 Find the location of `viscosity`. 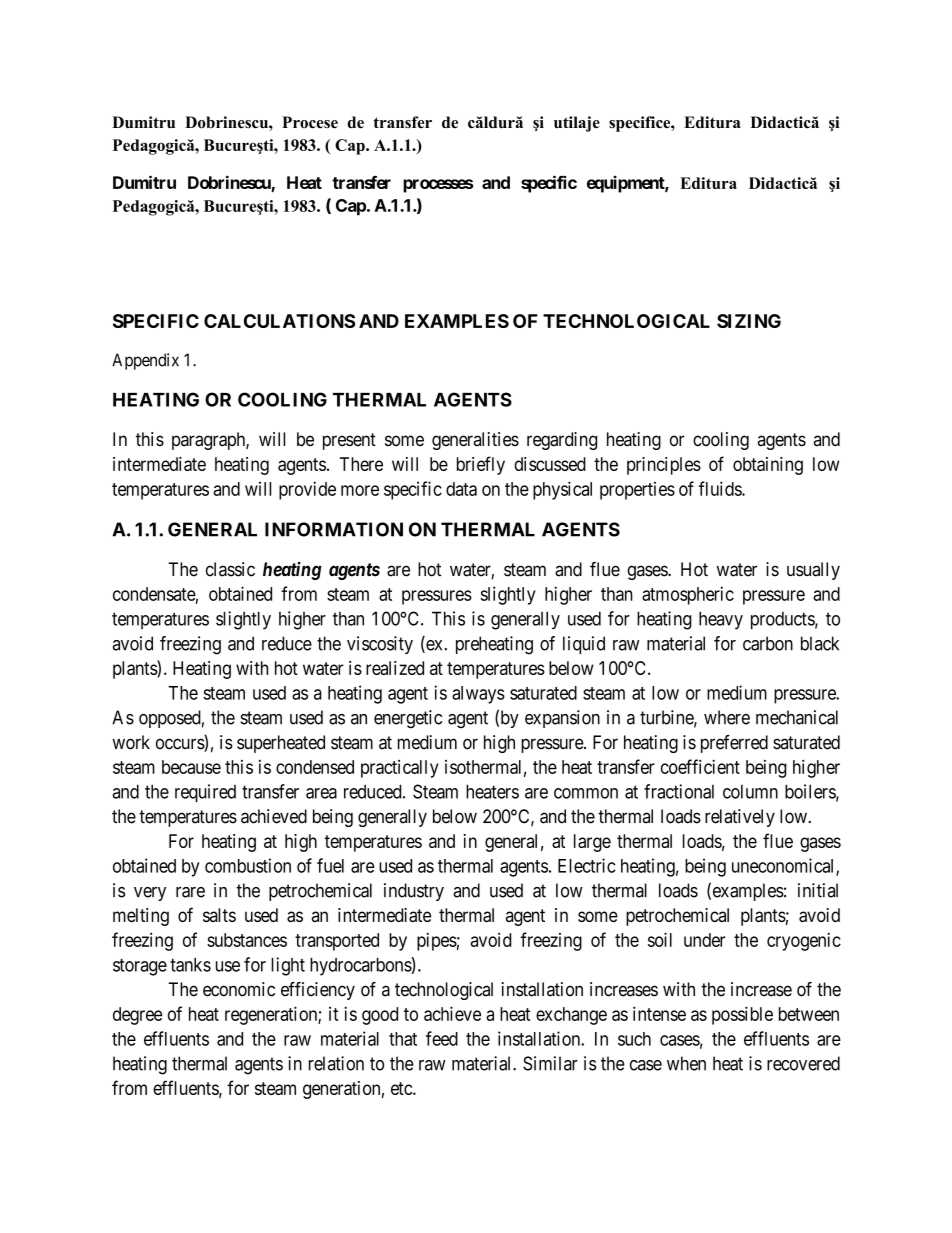

viscosity is located at coordinates (380, 645).
